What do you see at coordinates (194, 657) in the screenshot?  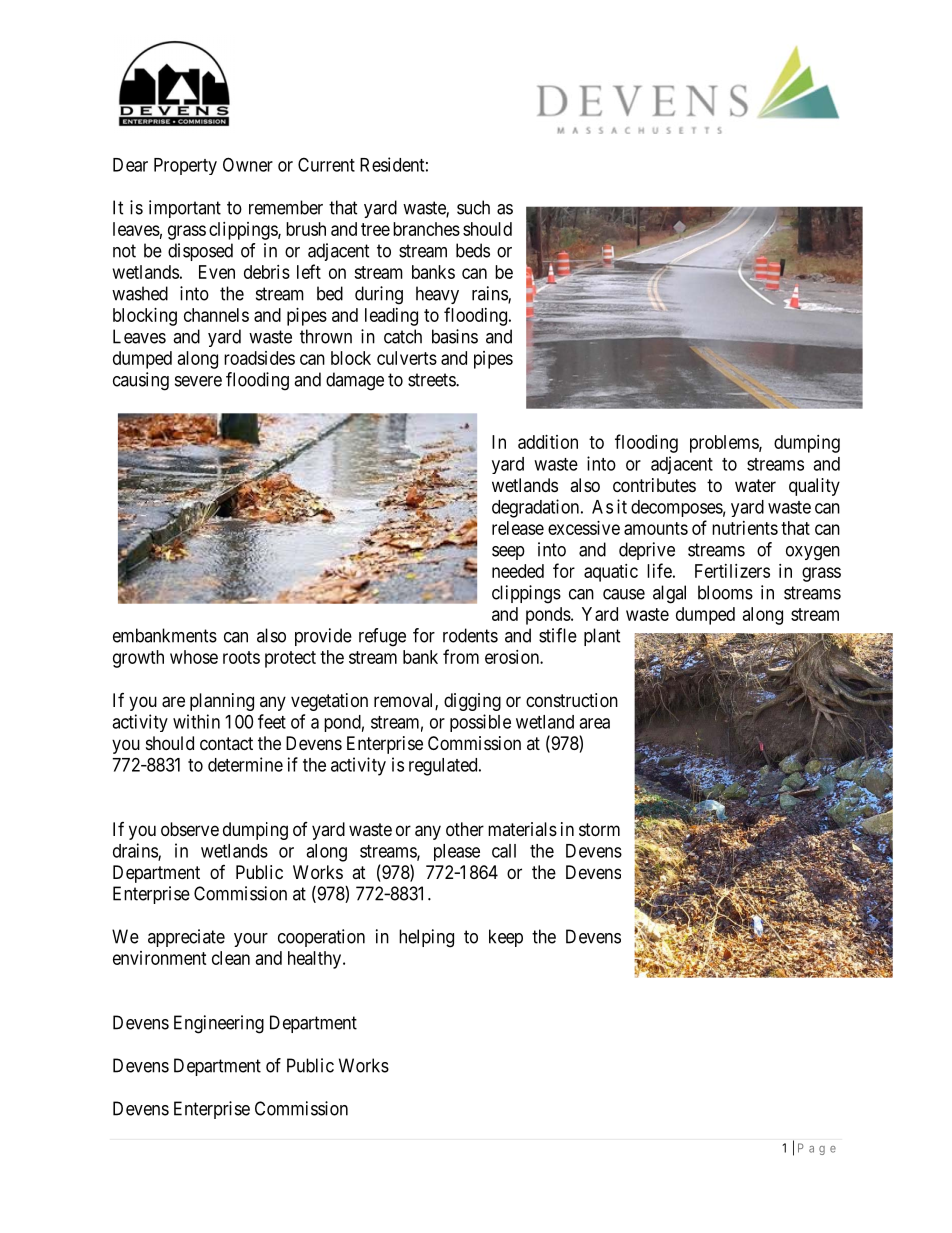 I see `whose` at bounding box center [194, 657].
